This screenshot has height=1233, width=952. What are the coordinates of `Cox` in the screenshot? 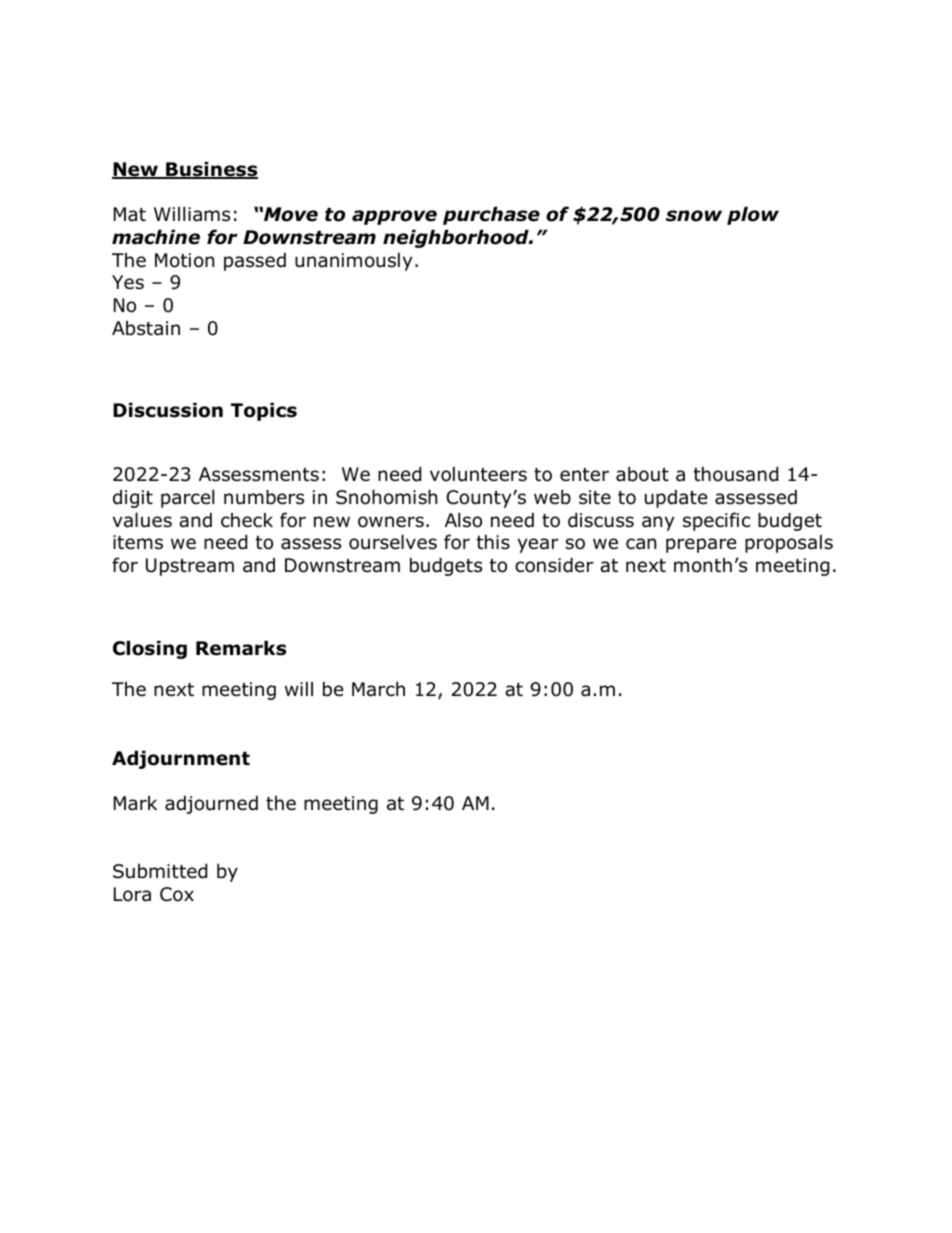 It's located at (177, 894).
